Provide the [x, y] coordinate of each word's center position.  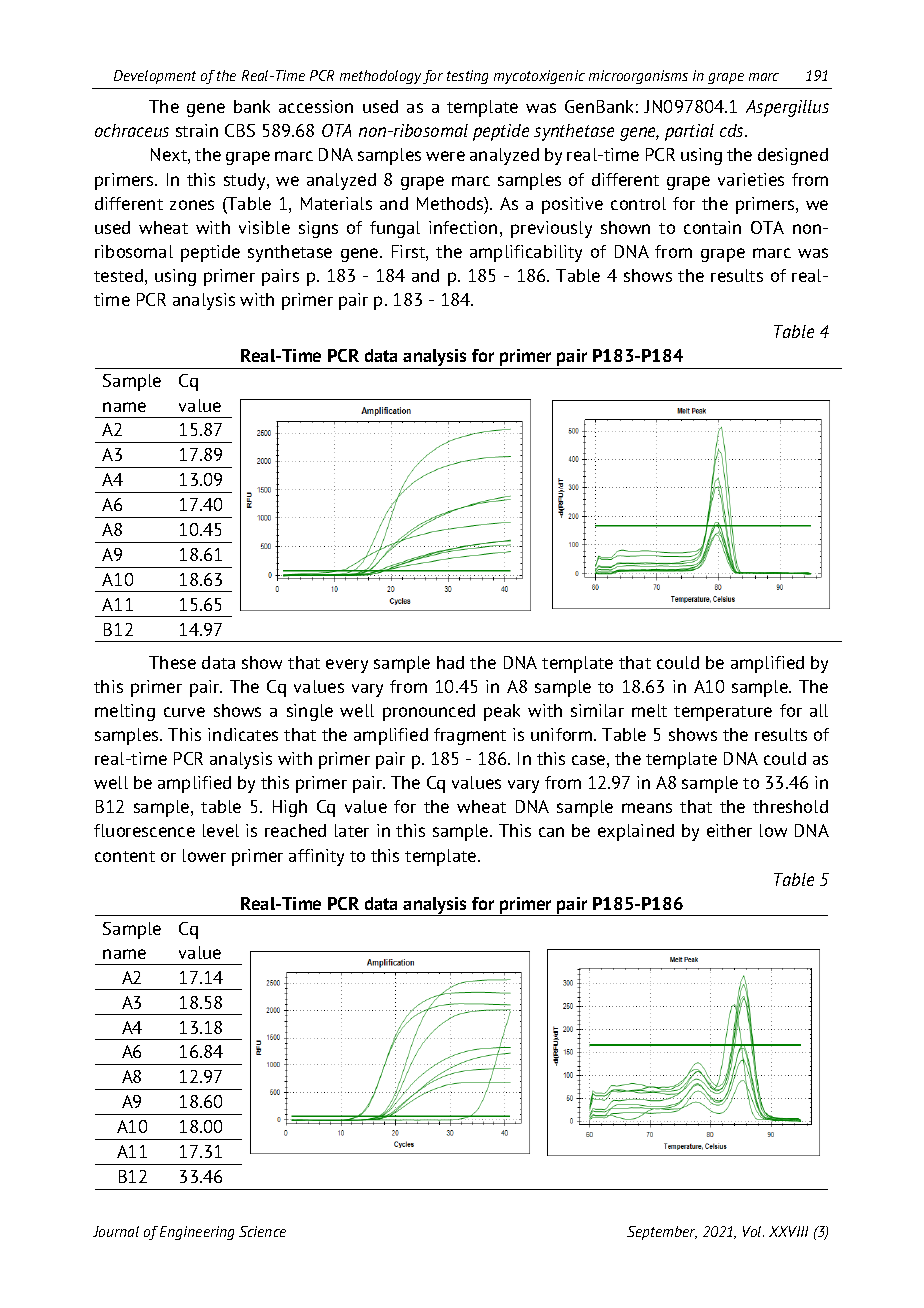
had [450, 662]
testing [467, 77]
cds [733, 130]
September [662, 1233]
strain [197, 130]
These [172, 662]
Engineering [197, 1233]
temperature [723, 713]
